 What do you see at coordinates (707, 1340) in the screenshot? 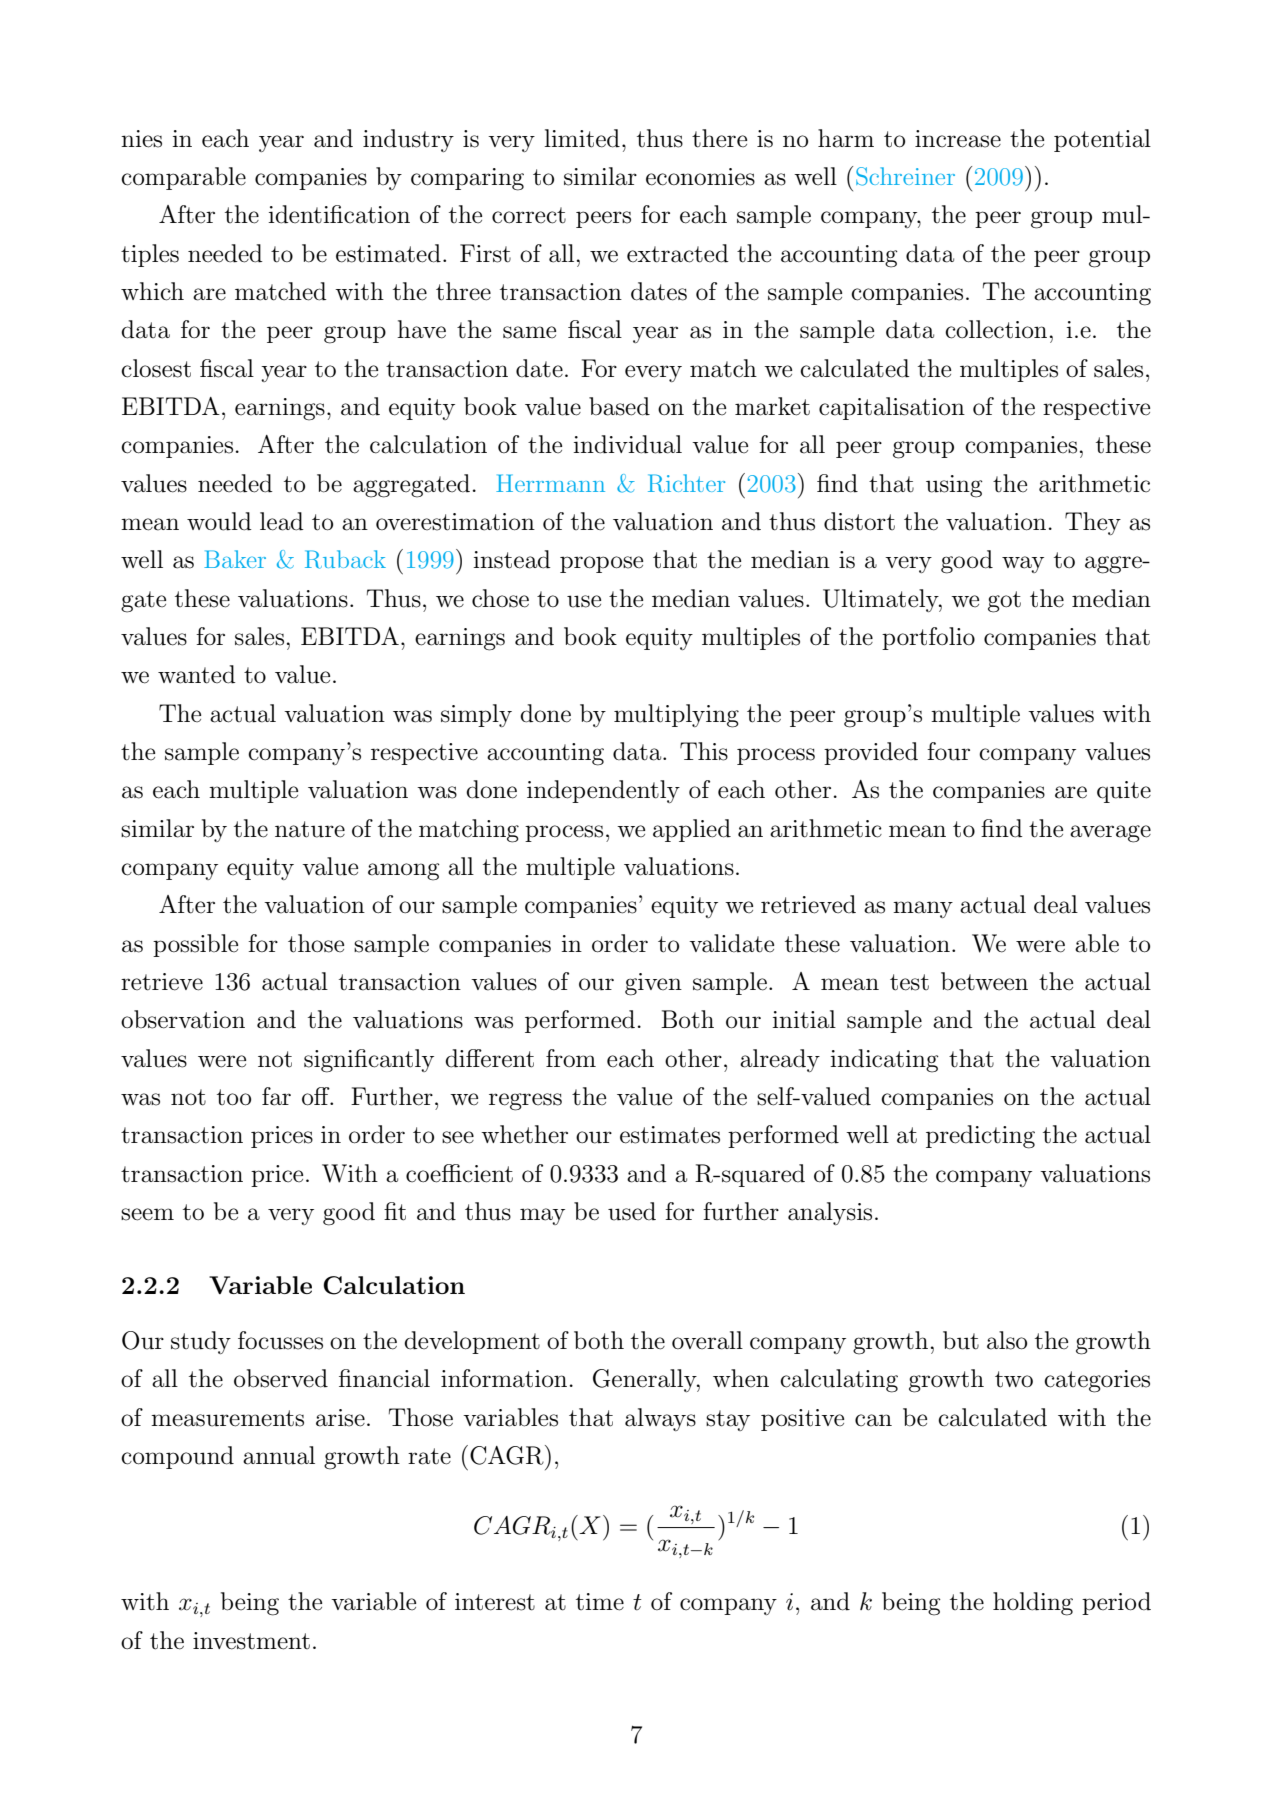
I see `overall` at bounding box center [707, 1340].
